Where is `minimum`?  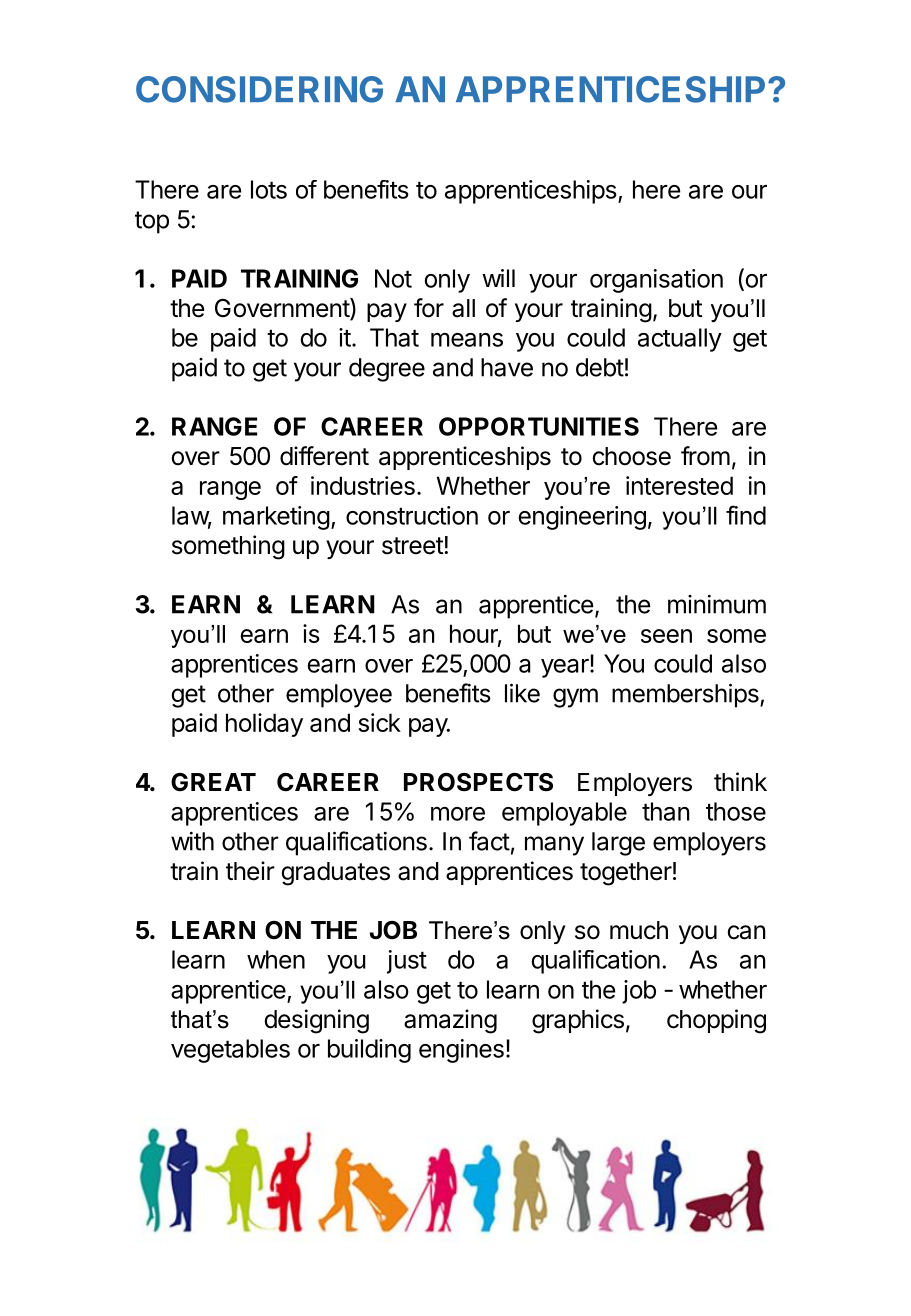 minimum is located at coordinates (717, 604).
